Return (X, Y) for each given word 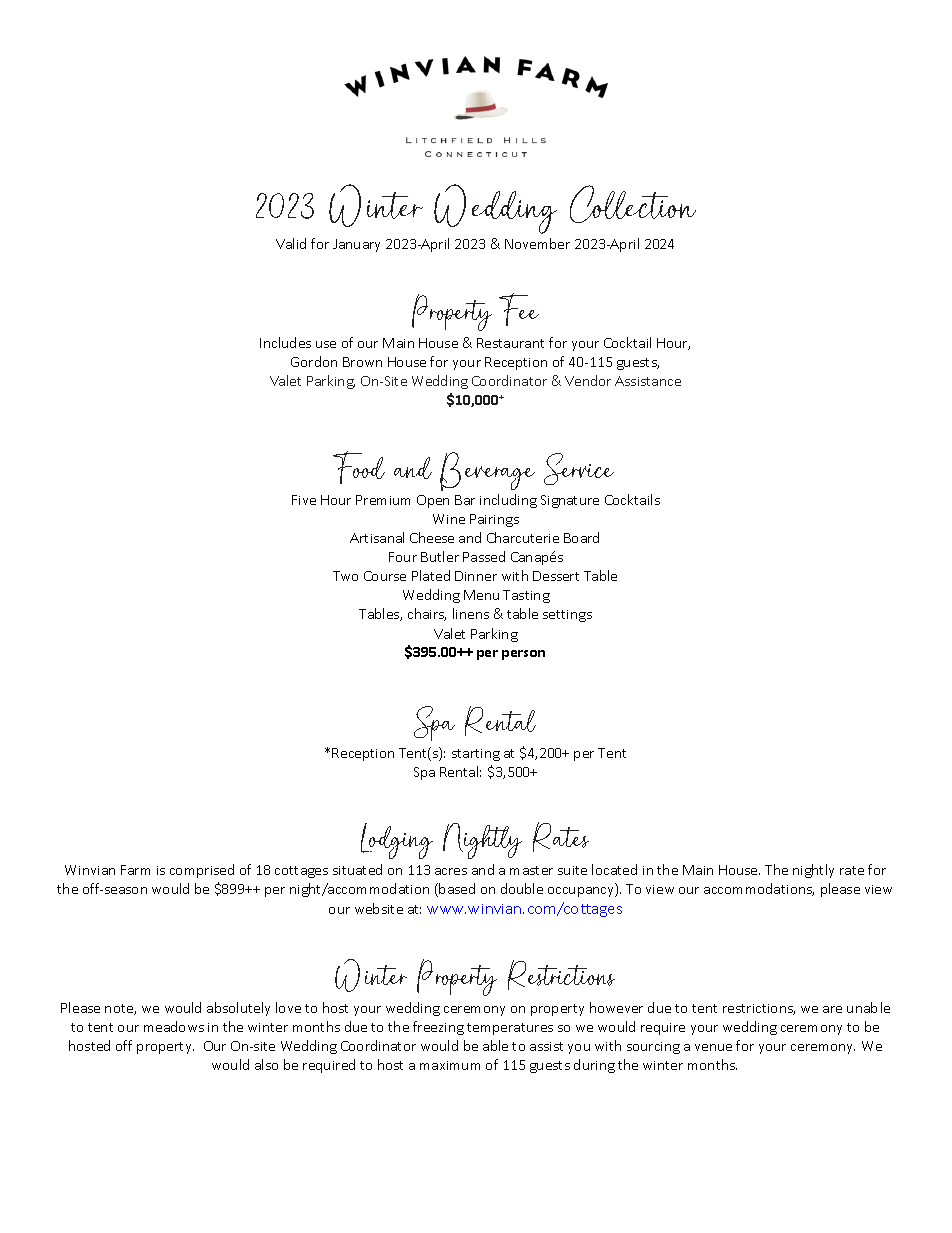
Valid (291, 243)
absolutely (238, 1009)
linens (471, 613)
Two (345, 576)
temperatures (510, 1029)
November (537, 243)
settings (567, 616)
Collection (633, 204)
